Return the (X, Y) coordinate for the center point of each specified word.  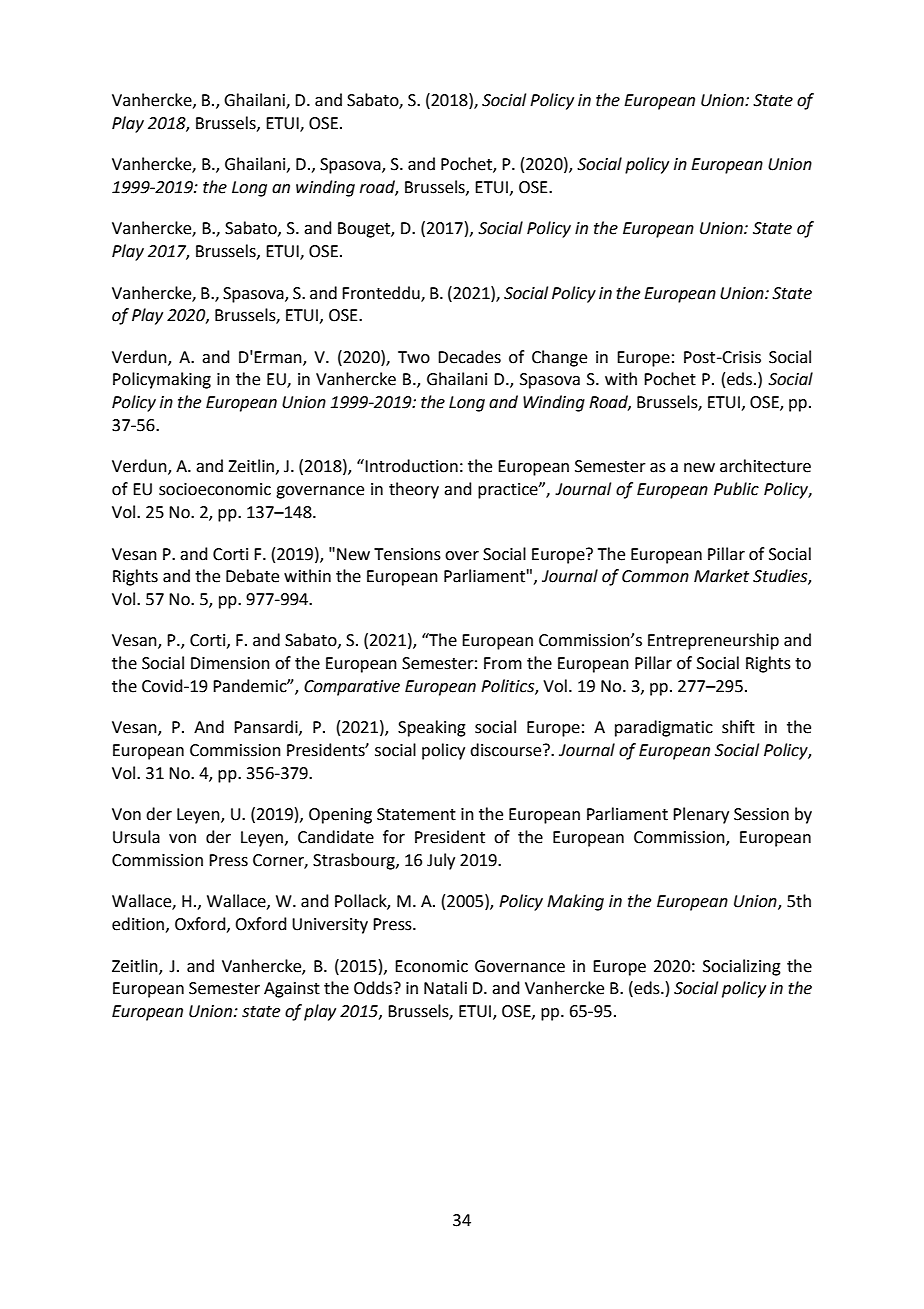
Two (414, 357)
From (503, 663)
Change (559, 358)
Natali (445, 988)
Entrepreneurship (713, 641)
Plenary (701, 815)
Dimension (230, 663)
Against (292, 990)
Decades (469, 357)
